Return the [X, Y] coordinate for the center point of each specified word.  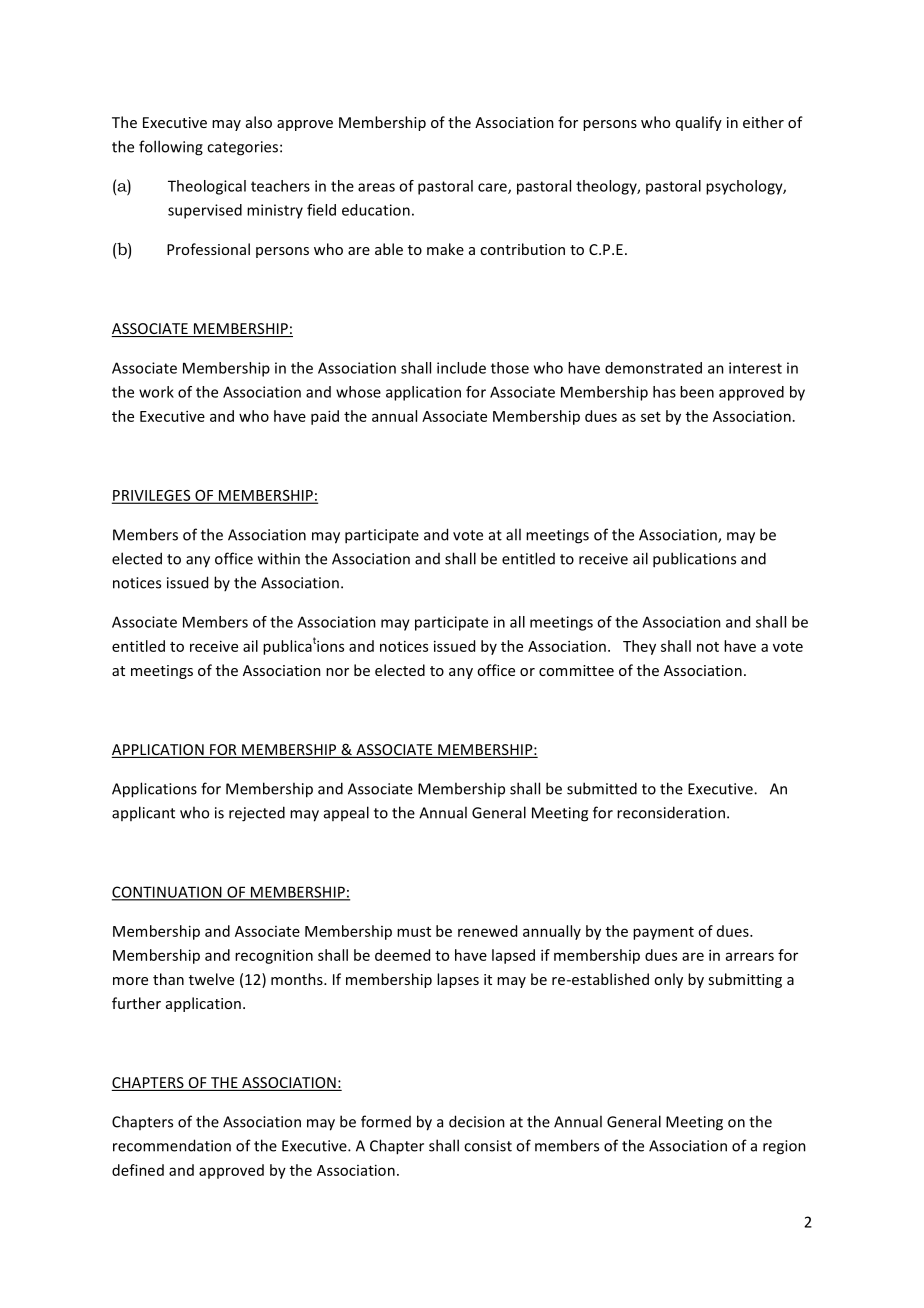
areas [376, 187]
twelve [211, 979]
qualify [699, 123]
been [697, 392]
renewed [487, 931]
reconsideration [671, 812]
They [639, 647]
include [461, 368]
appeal [346, 813]
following [171, 148]
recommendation [172, 1145]
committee [576, 670]
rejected [257, 814]
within [279, 558]
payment [663, 933]
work [156, 392]
